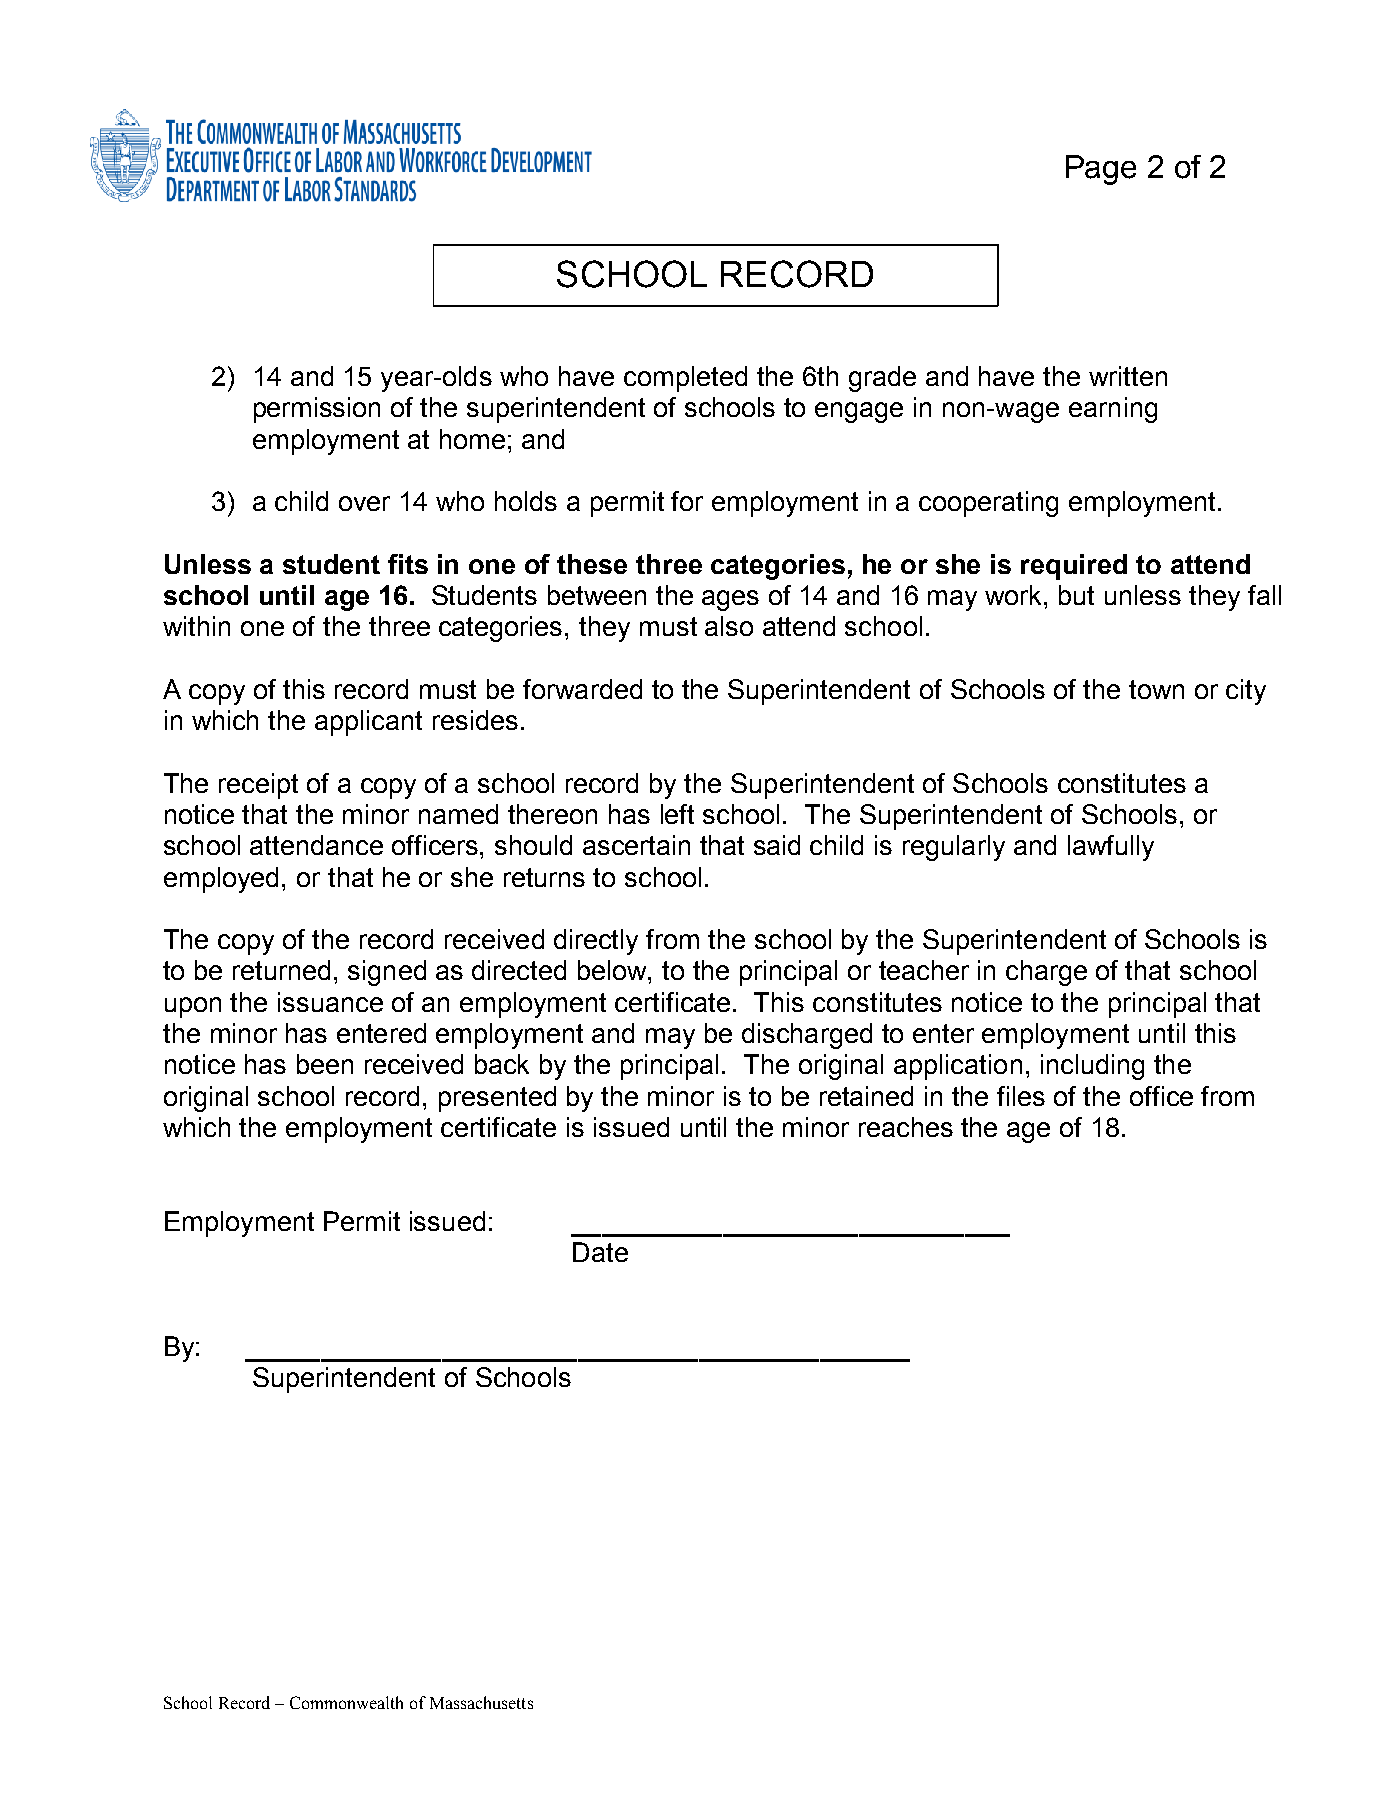 The image size is (1387, 1795). I want to click on Date, so click(600, 1252).
